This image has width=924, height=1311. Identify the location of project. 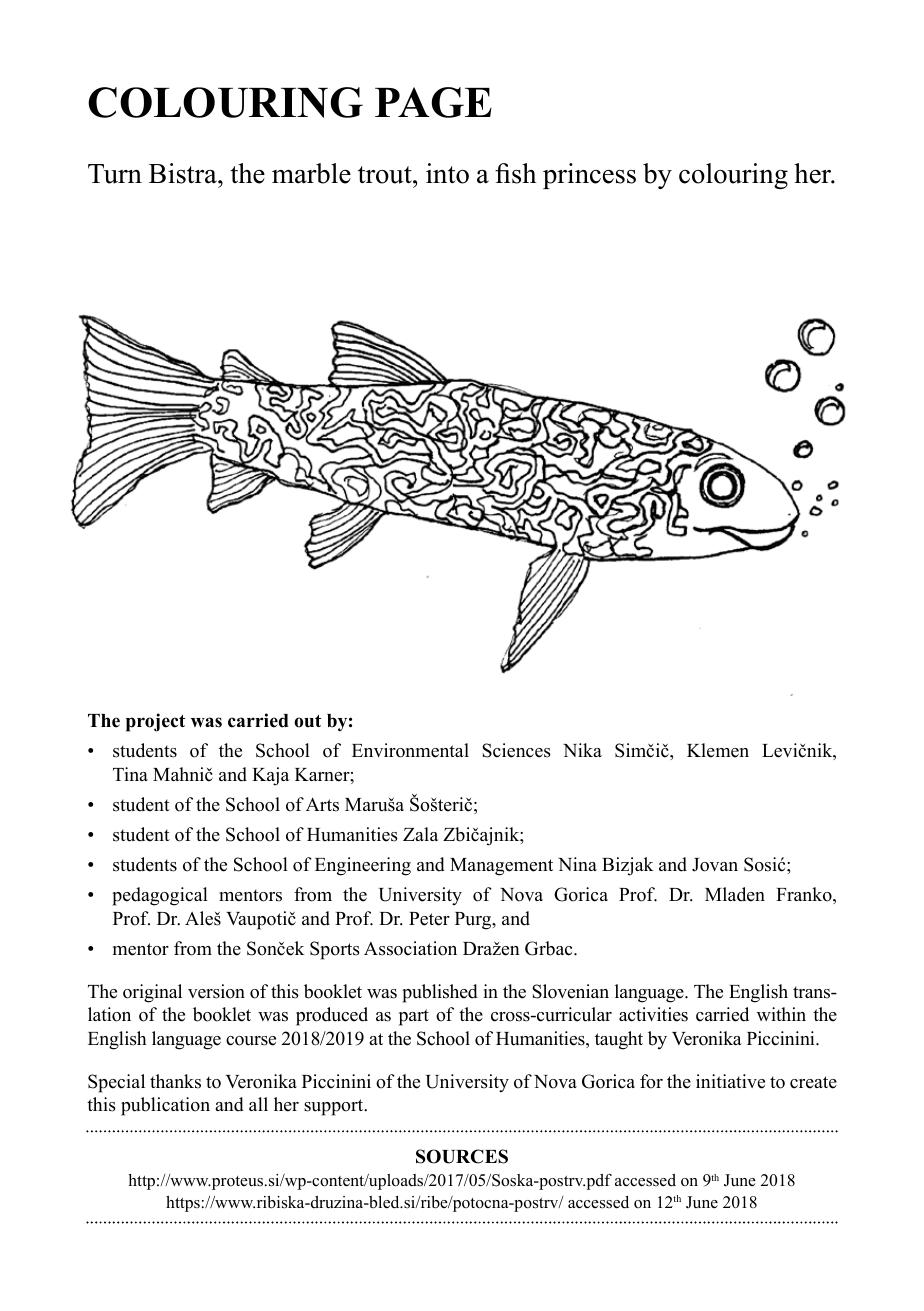
(155, 722).
